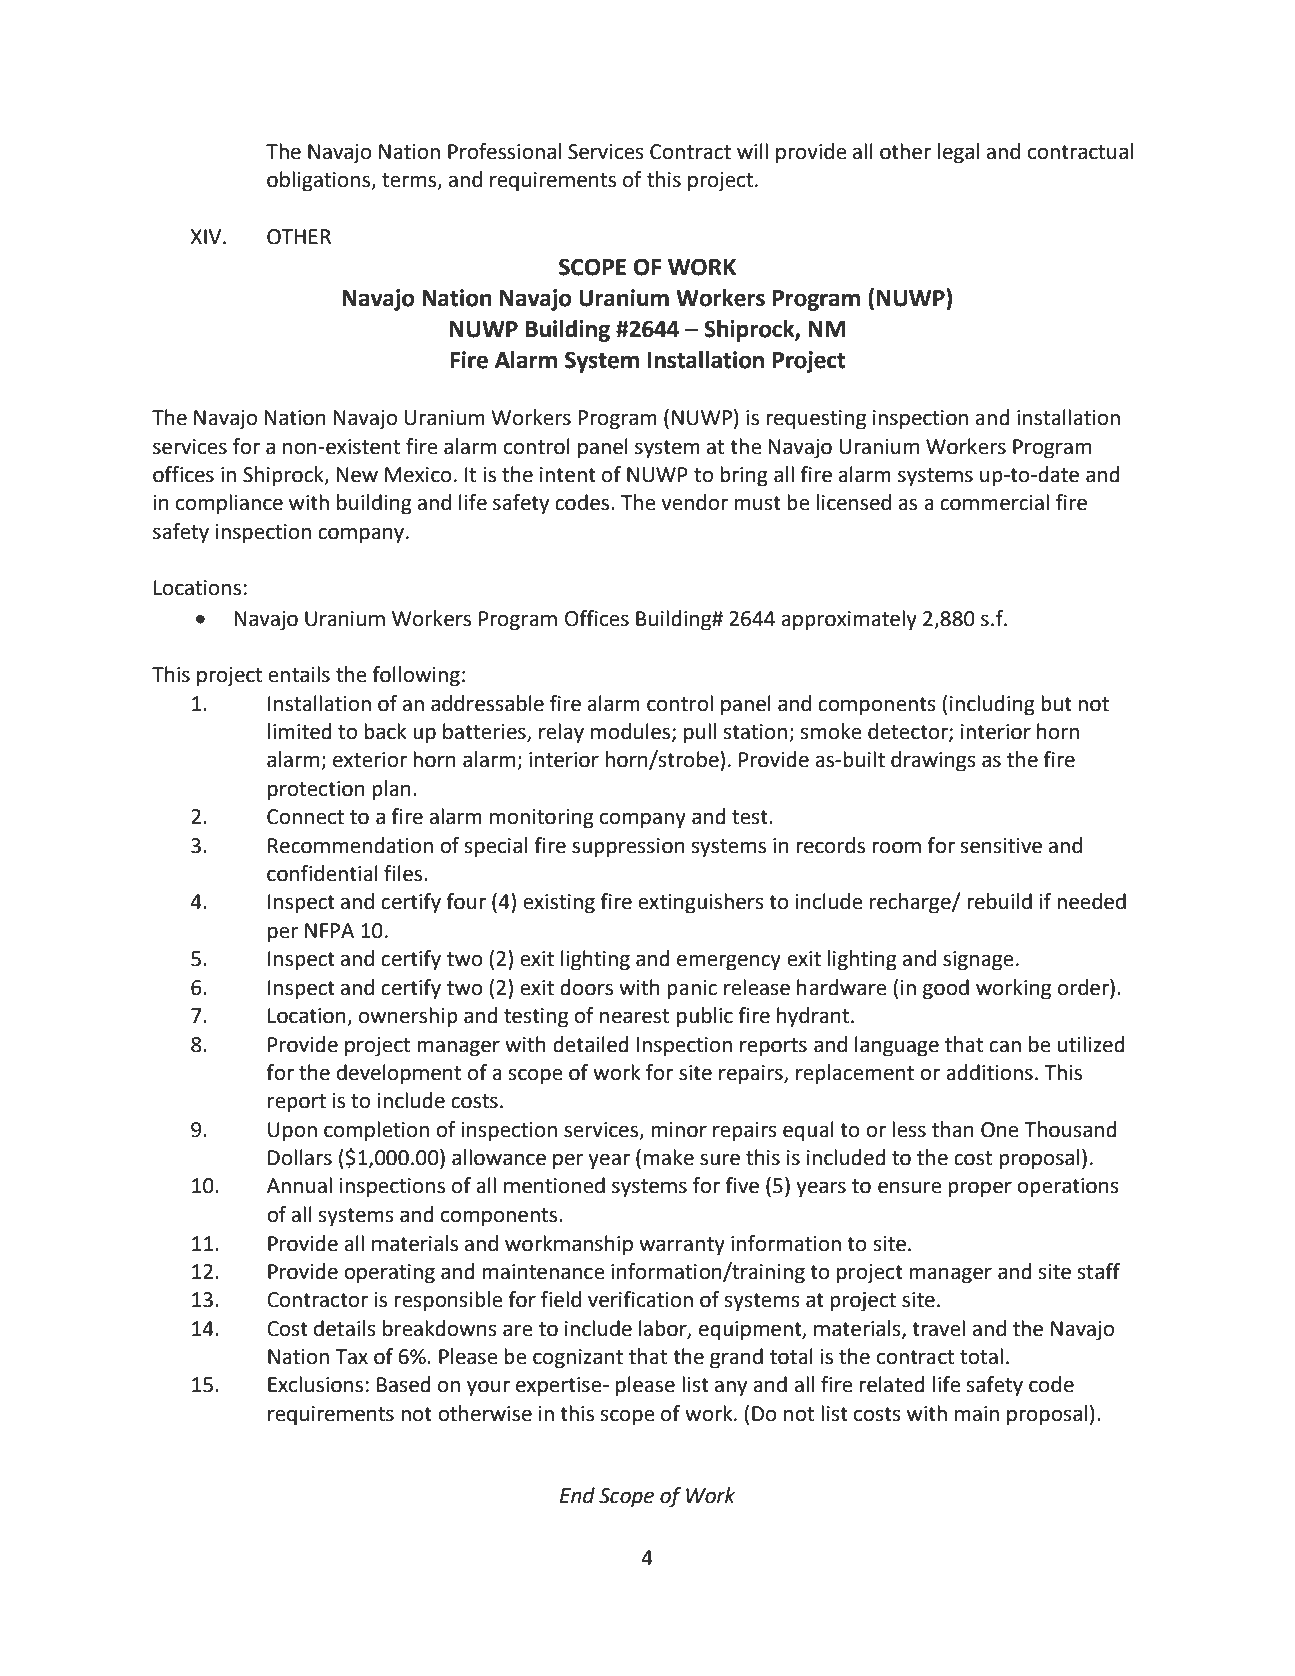  Describe the element at coordinates (752, 151) in the image. I see `will` at that location.
